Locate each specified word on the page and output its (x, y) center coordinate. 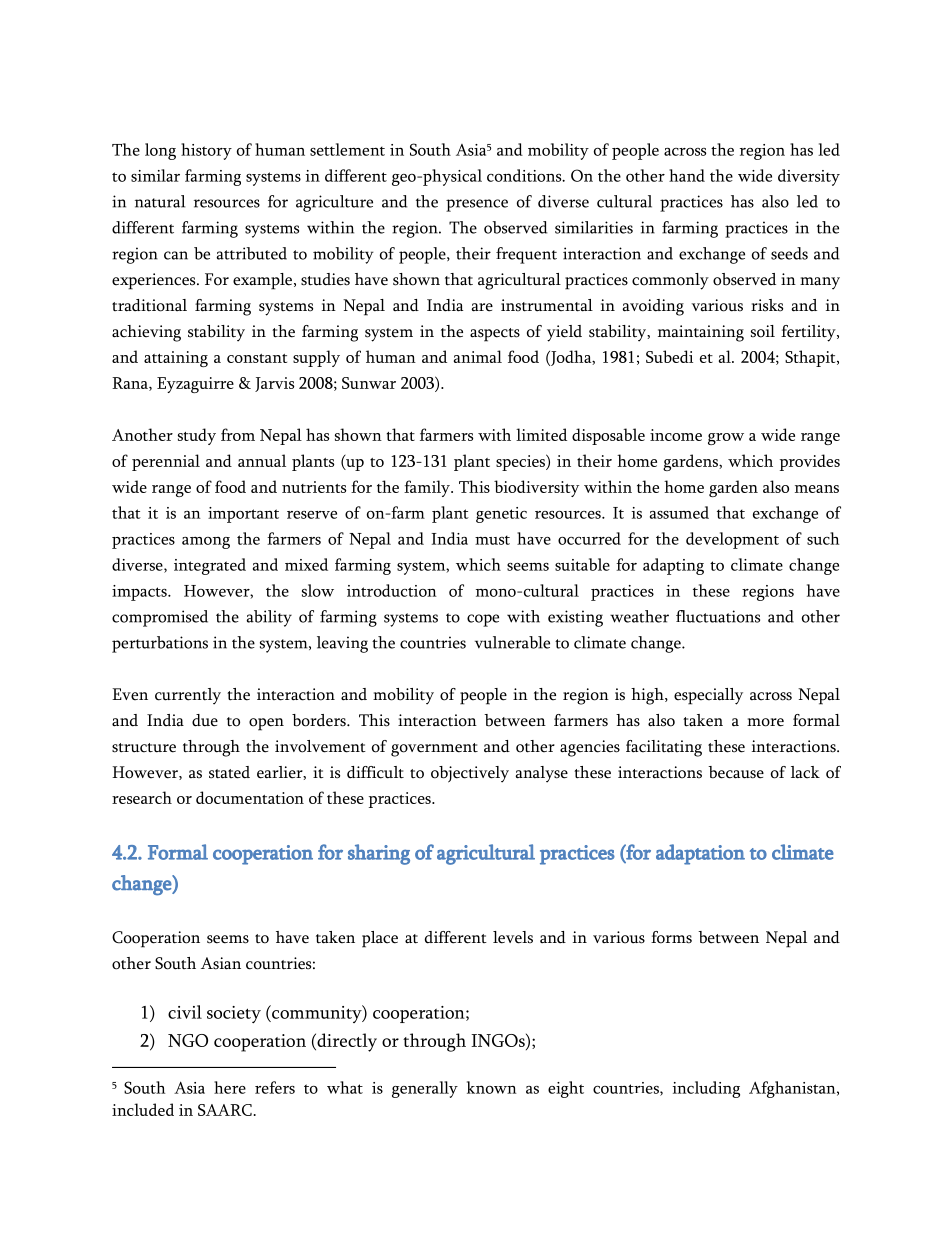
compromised (160, 618)
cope (483, 620)
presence (477, 205)
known (492, 1087)
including (706, 1089)
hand (687, 175)
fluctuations (718, 616)
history (206, 151)
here (230, 1087)
